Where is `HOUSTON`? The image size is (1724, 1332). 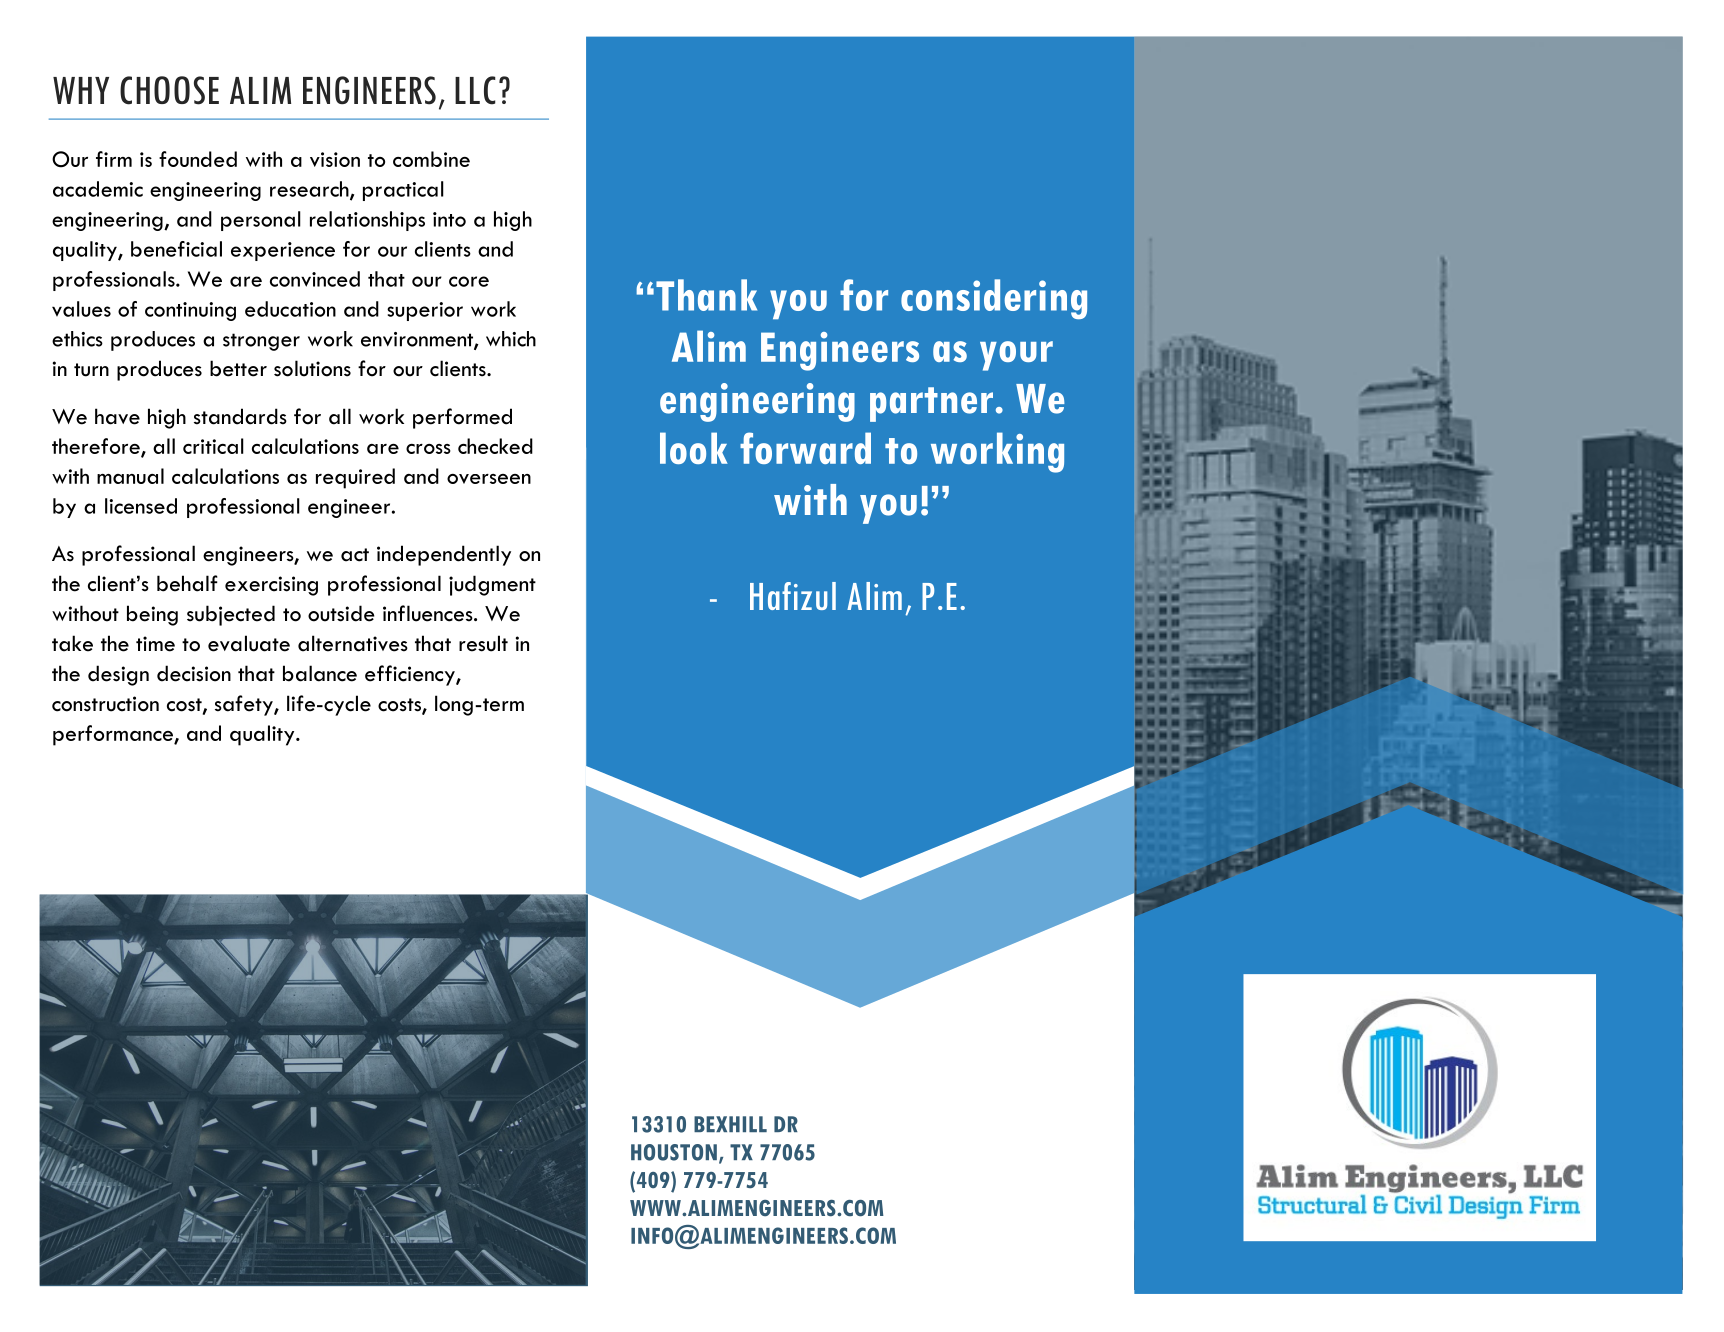
HOUSTON is located at coordinates (674, 1152).
